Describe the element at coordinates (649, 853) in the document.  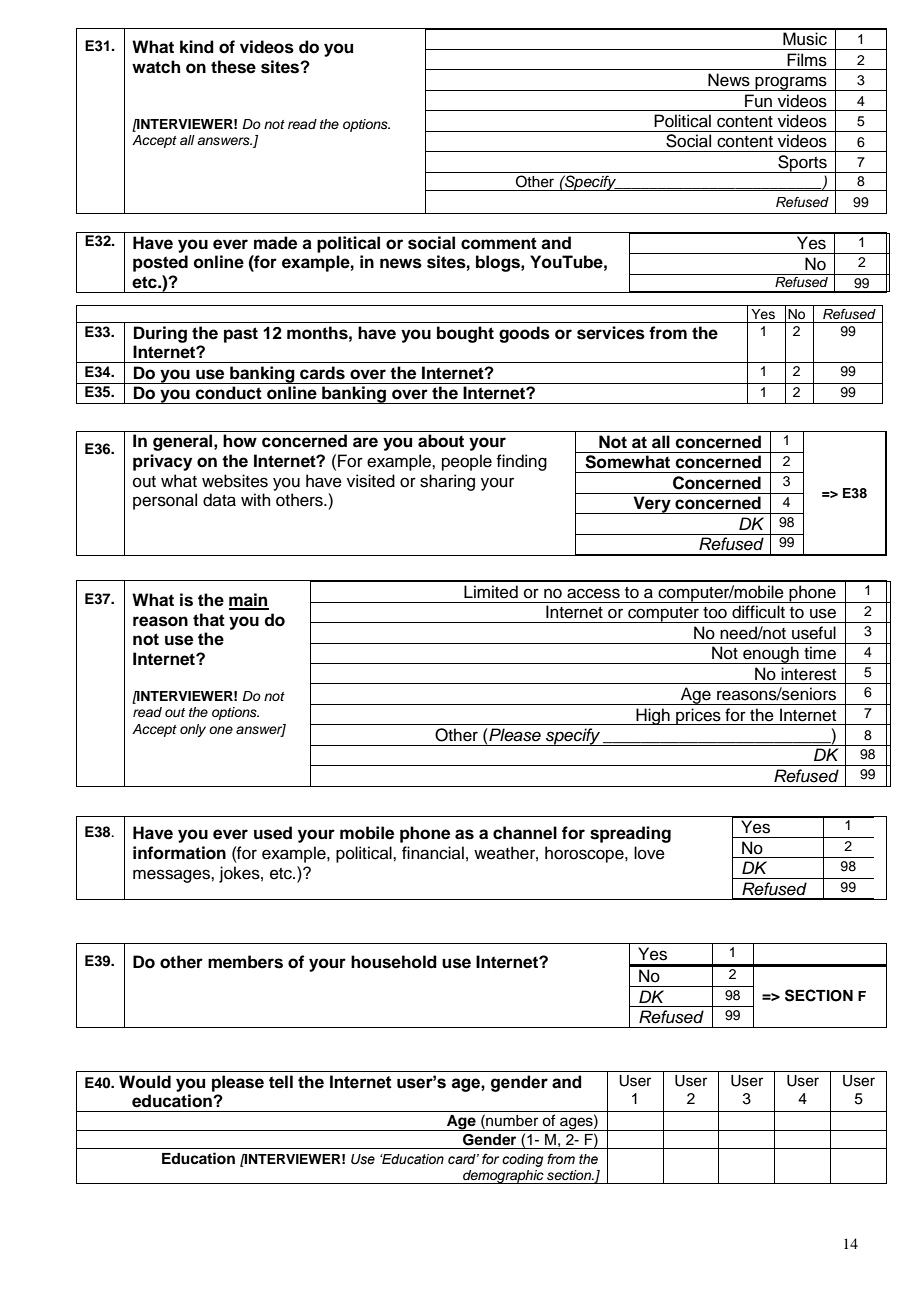
I see `love` at that location.
